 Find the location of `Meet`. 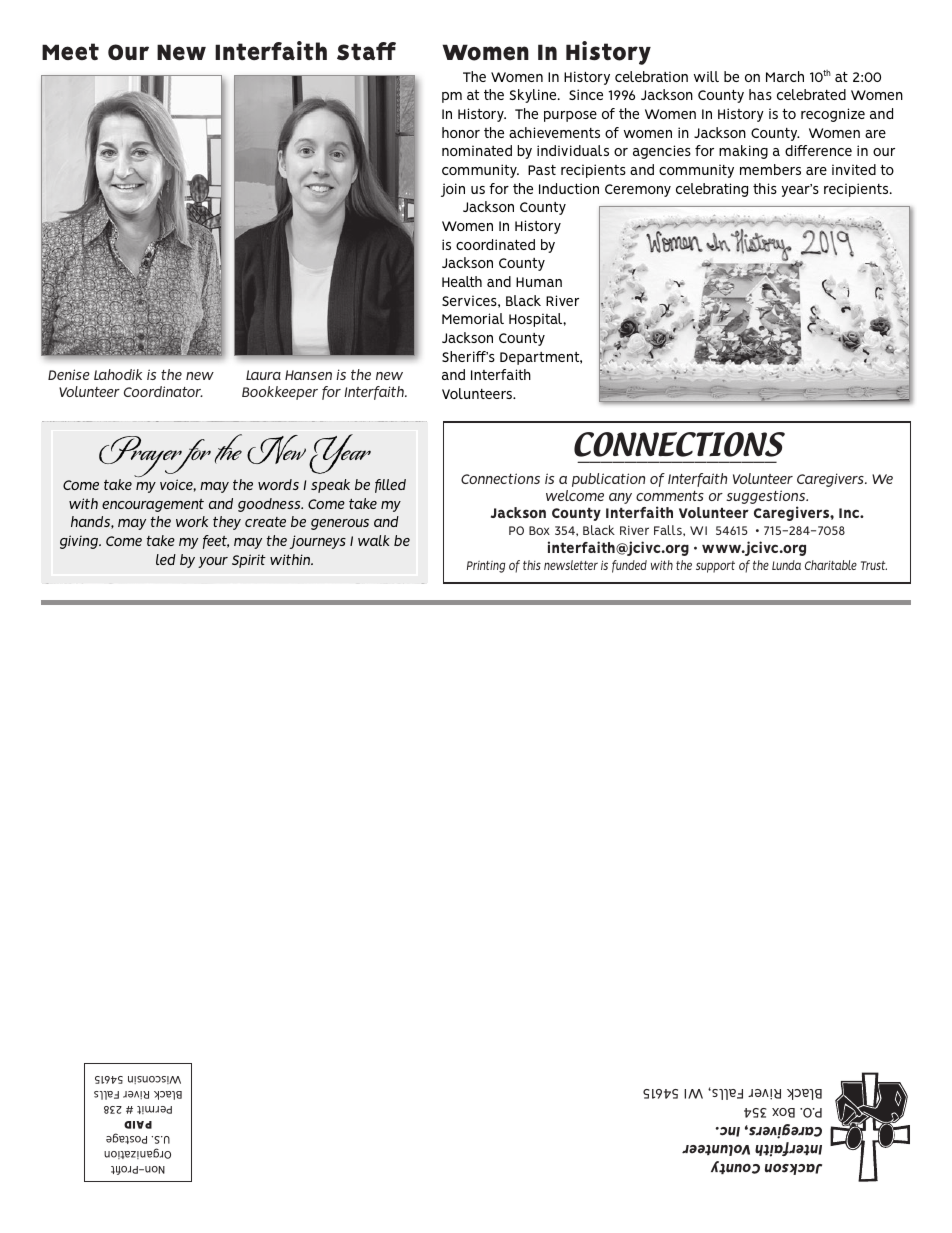

Meet is located at coordinates (70, 51).
